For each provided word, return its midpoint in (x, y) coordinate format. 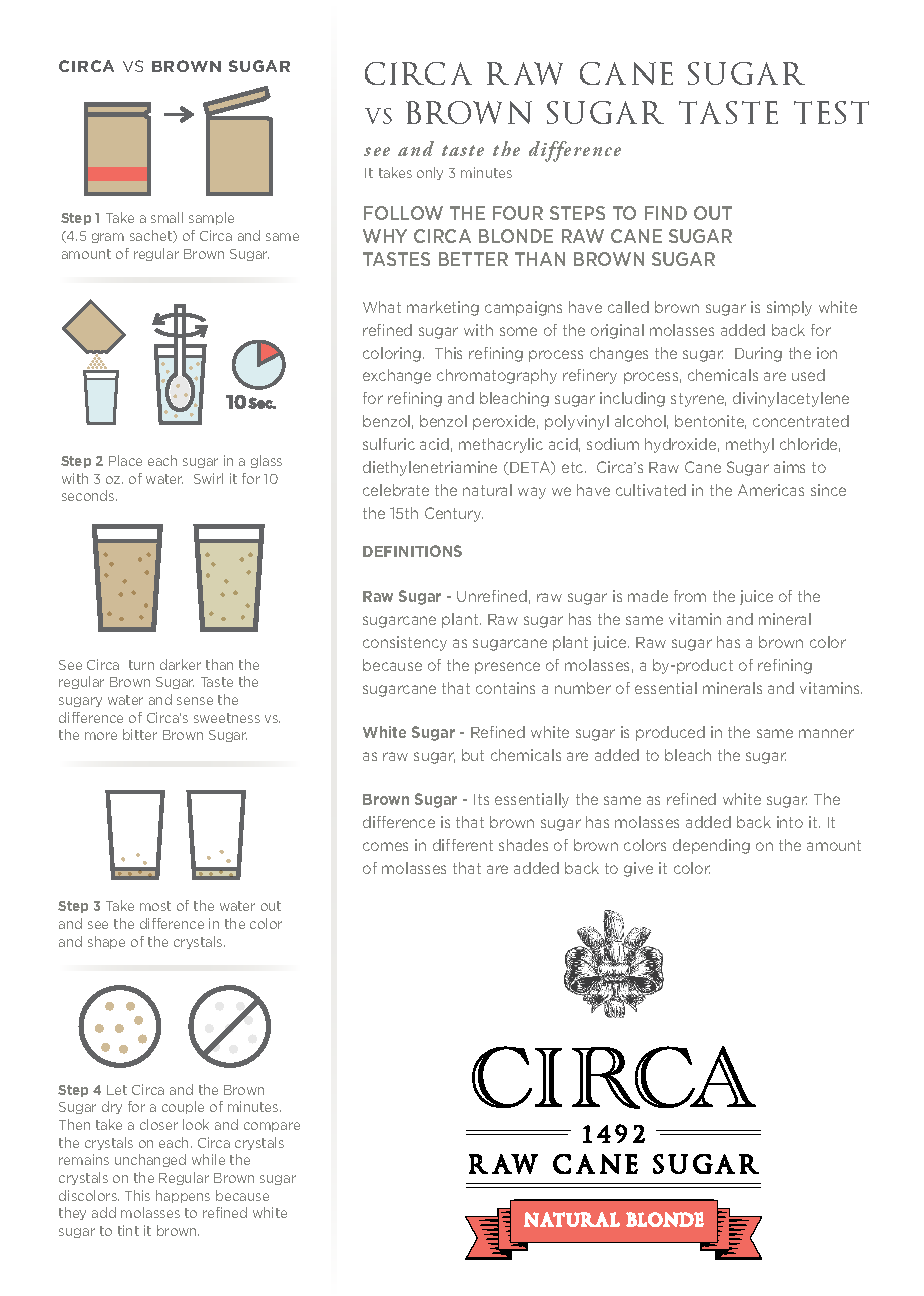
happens (183, 1196)
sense (195, 701)
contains (505, 688)
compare (272, 1127)
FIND (666, 213)
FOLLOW (403, 213)
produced (670, 733)
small (167, 217)
